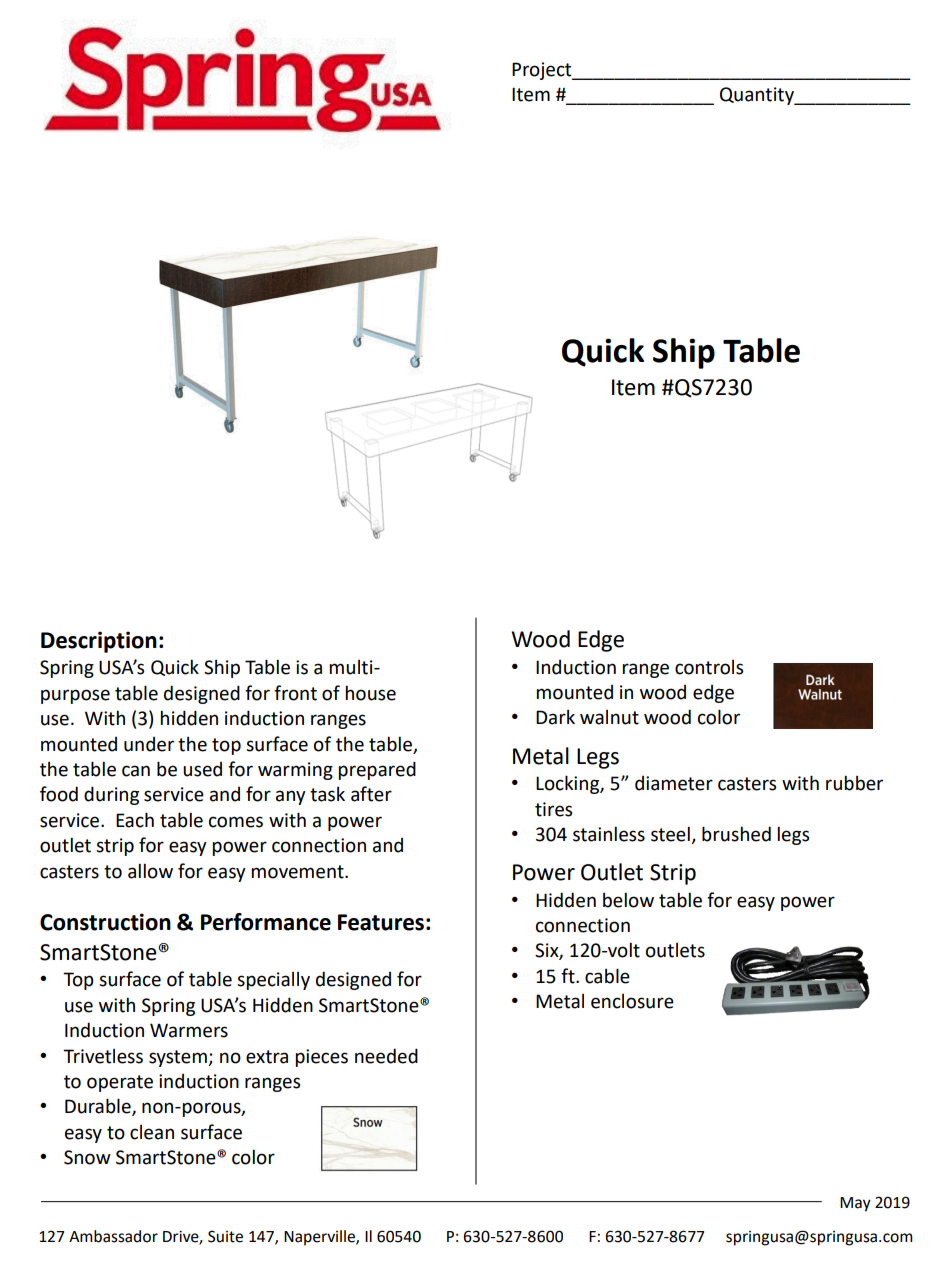 The width and height of the document is (952, 1270). Describe the element at coordinates (113, 1236) in the document. I see `Ambassador` at that location.
